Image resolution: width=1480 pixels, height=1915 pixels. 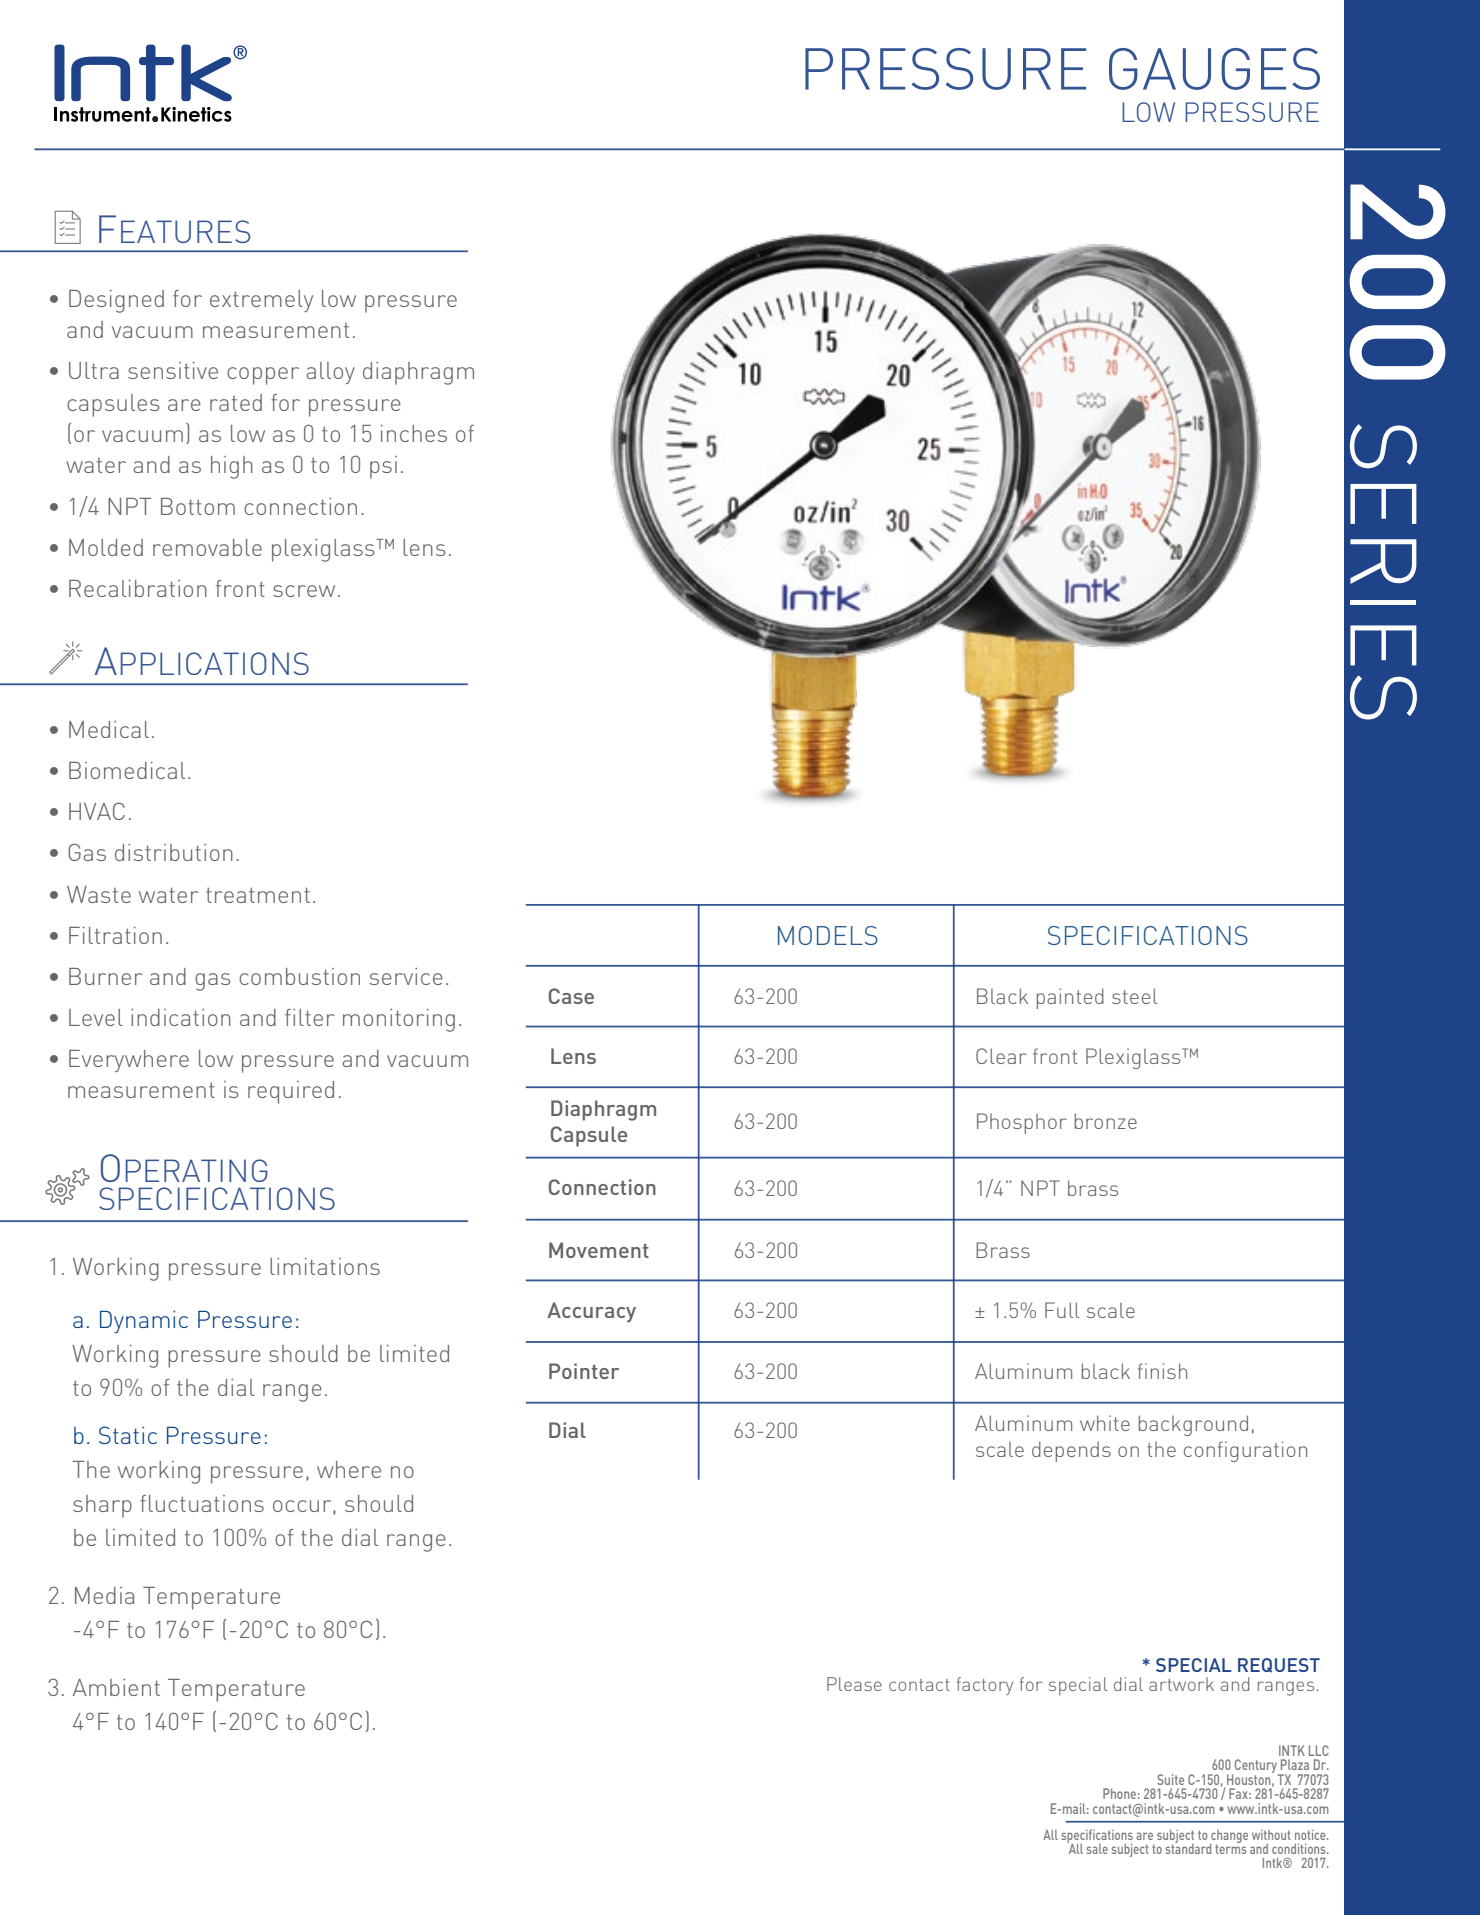 What do you see at coordinates (1134, 996) in the screenshot?
I see `steel` at bounding box center [1134, 996].
